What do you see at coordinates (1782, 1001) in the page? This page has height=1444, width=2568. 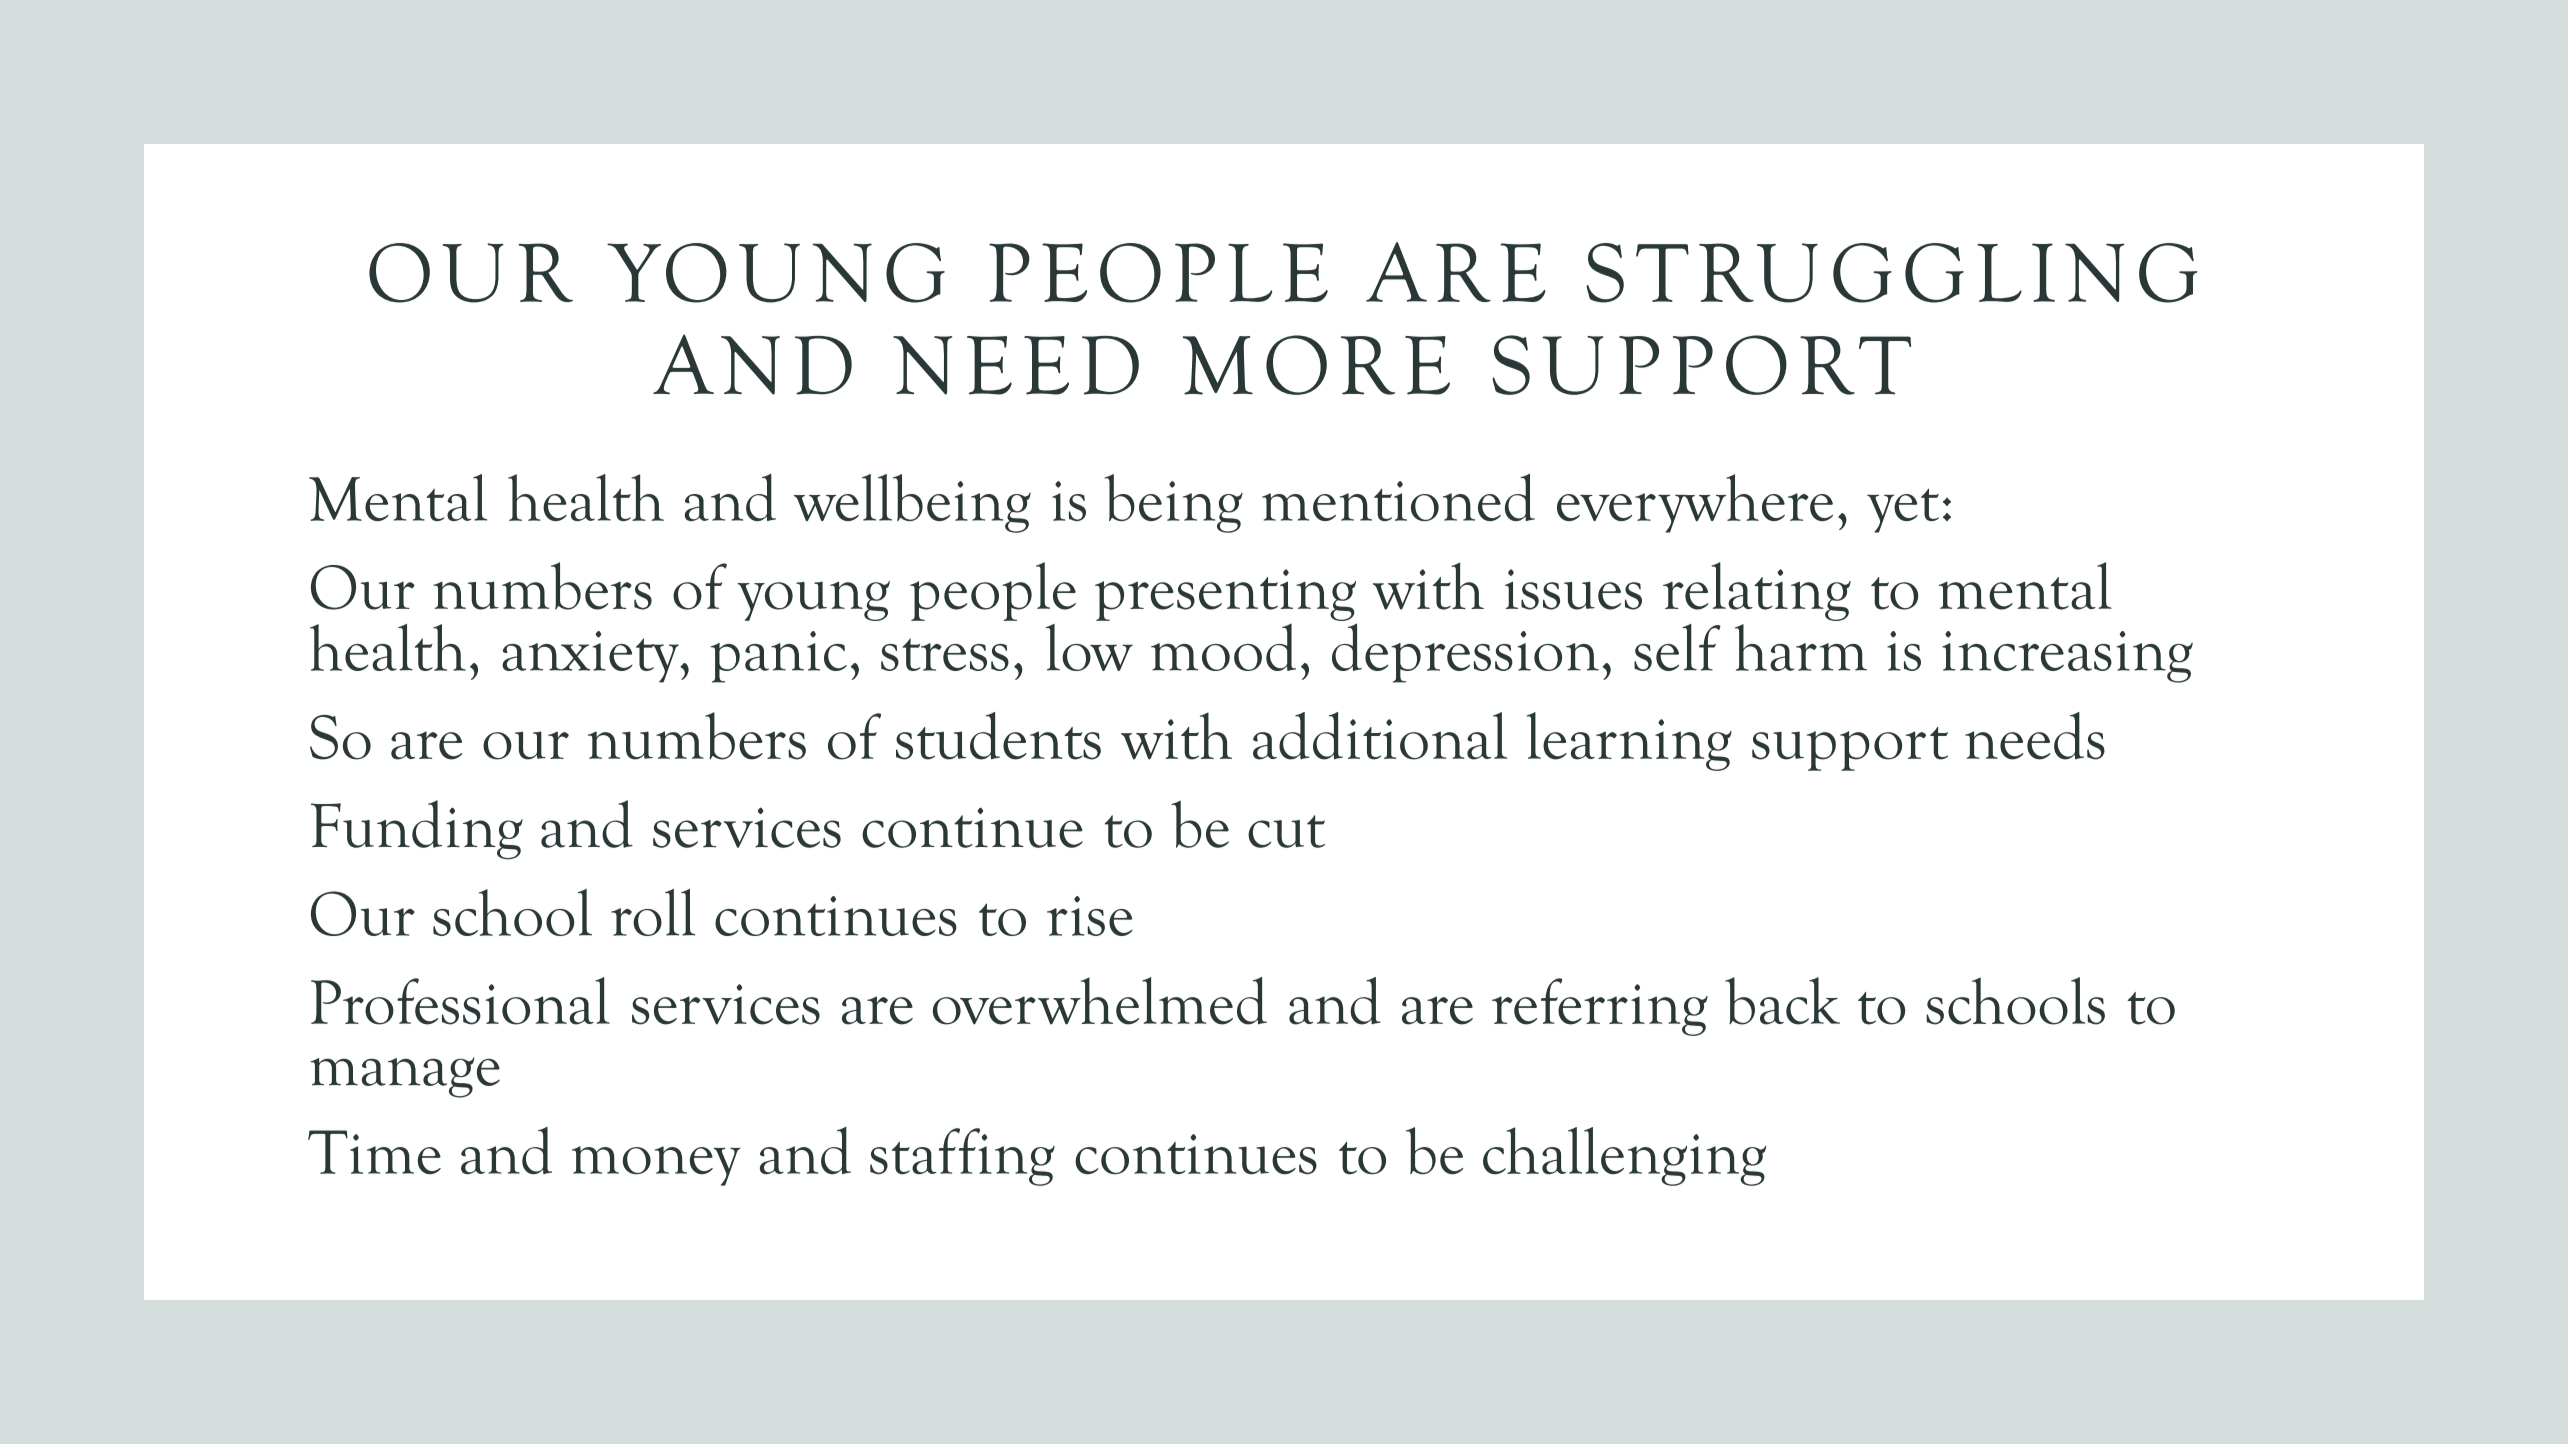 I see `back` at bounding box center [1782, 1001].
